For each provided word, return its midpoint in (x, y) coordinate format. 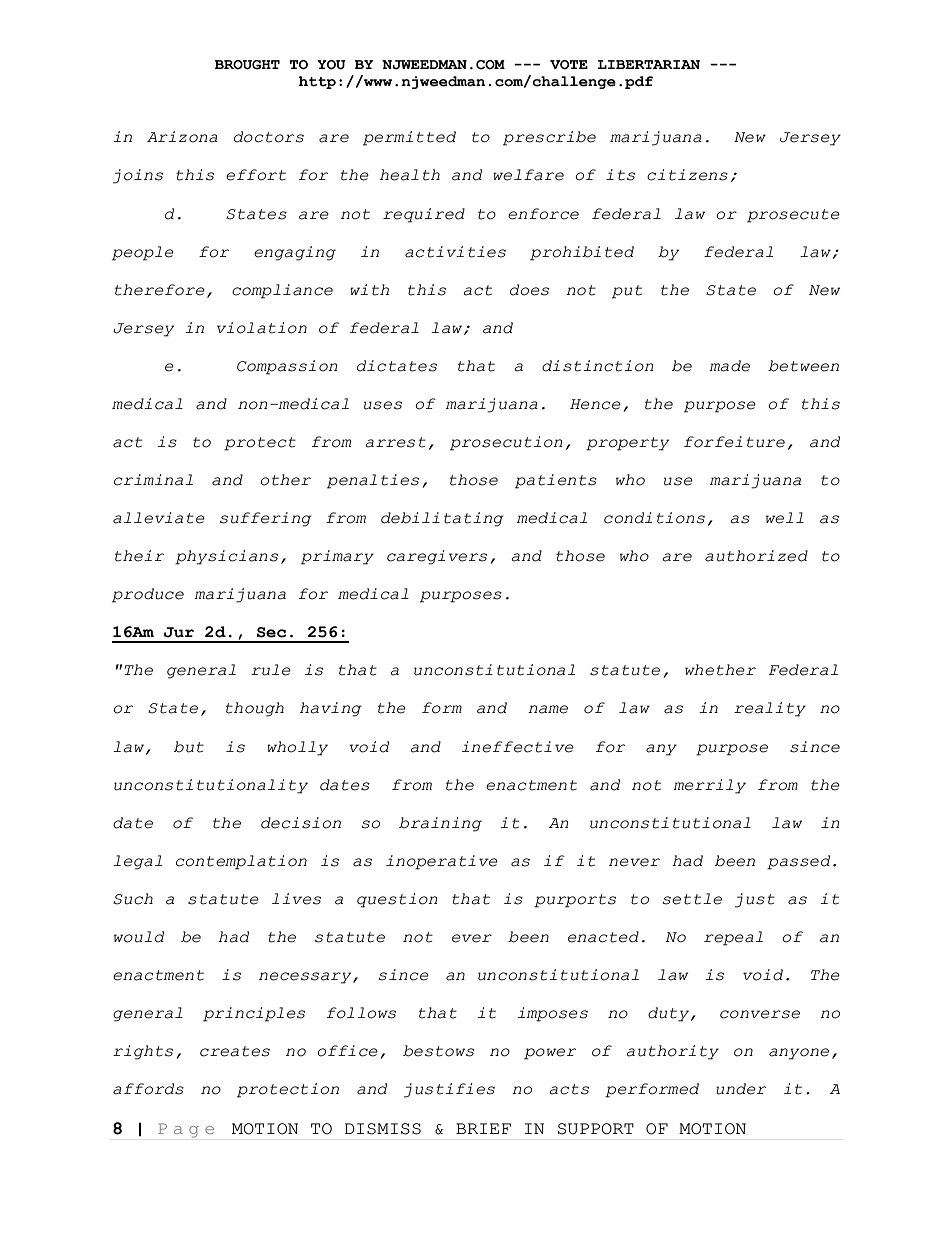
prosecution (506, 443)
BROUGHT (247, 65)
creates (235, 1051)
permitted (409, 138)
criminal (153, 480)
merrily (709, 786)
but (188, 747)
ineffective (518, 747)
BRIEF (483, 1128)
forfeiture (734, 442)
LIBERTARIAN (648, 64)
